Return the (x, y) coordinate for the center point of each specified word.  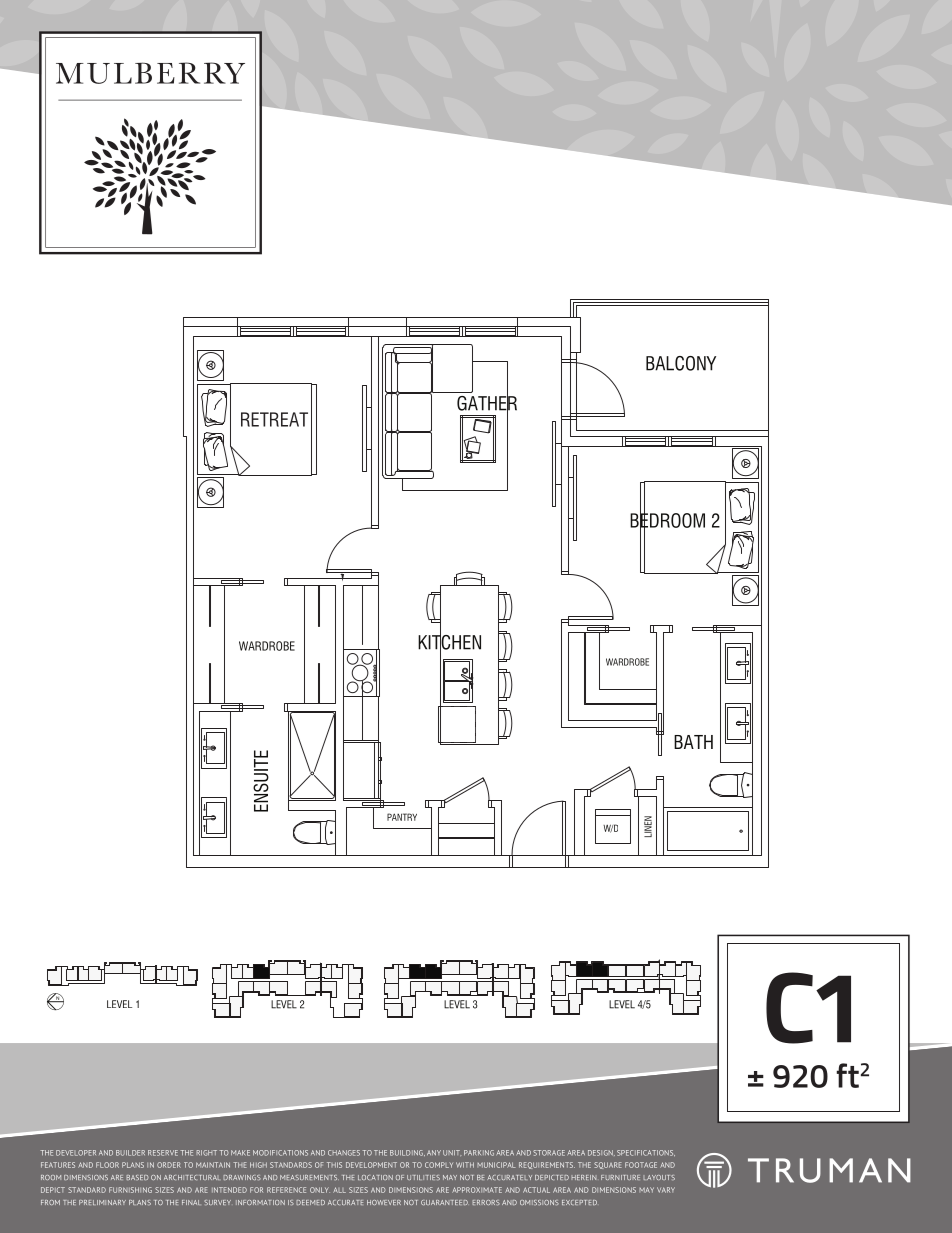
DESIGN (601, 1153)
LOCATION (375, 1177)
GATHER (487, 403)
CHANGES (344, 1153)
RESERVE (163, 1153)
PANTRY (402, 817)
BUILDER (130, 1153)
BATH (693, 742)
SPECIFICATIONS (646, 1153)
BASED (137, 1177)
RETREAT (274, 419)
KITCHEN (449, 642)
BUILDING (407, 1153)
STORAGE (549, 1153)
